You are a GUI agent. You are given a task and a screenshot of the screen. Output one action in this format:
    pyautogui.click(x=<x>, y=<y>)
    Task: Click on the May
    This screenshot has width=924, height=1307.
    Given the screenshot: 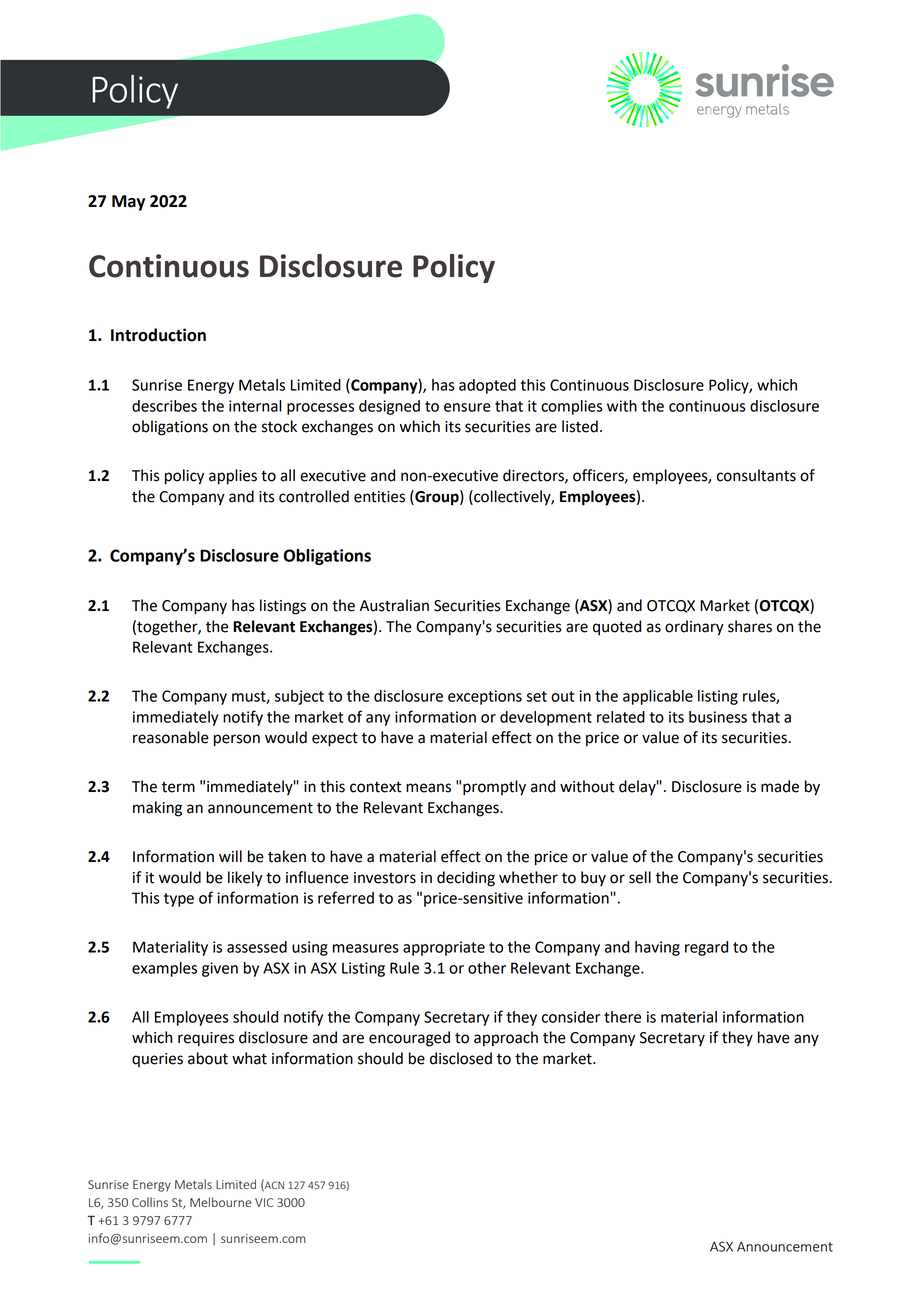 What is the action you would take?
    pyautogui.click(x=128, y=203)
